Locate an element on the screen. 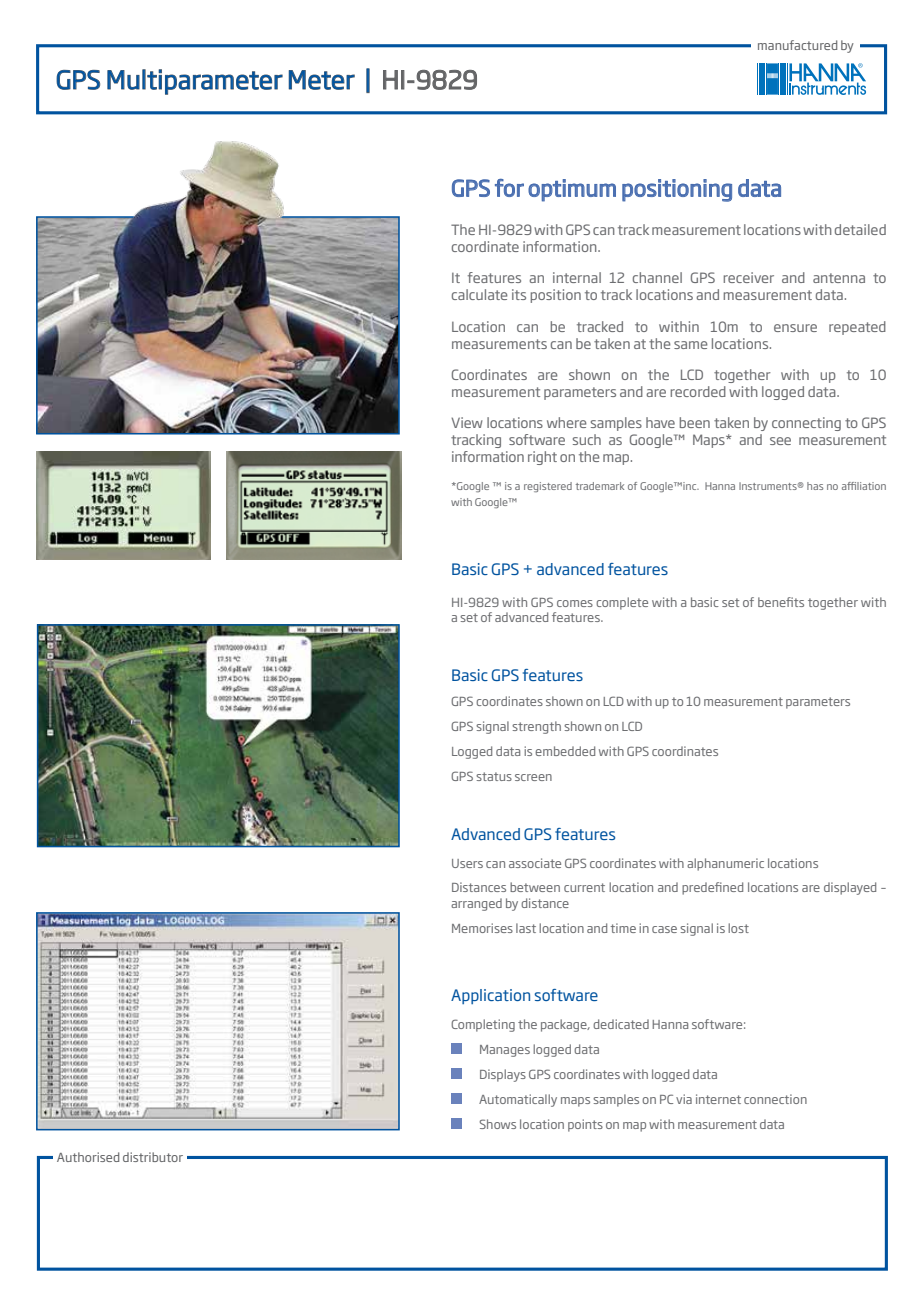 Image resolution: width=924 pixels, height=1308 pixels. internal is located at coordinates (577, 277).
